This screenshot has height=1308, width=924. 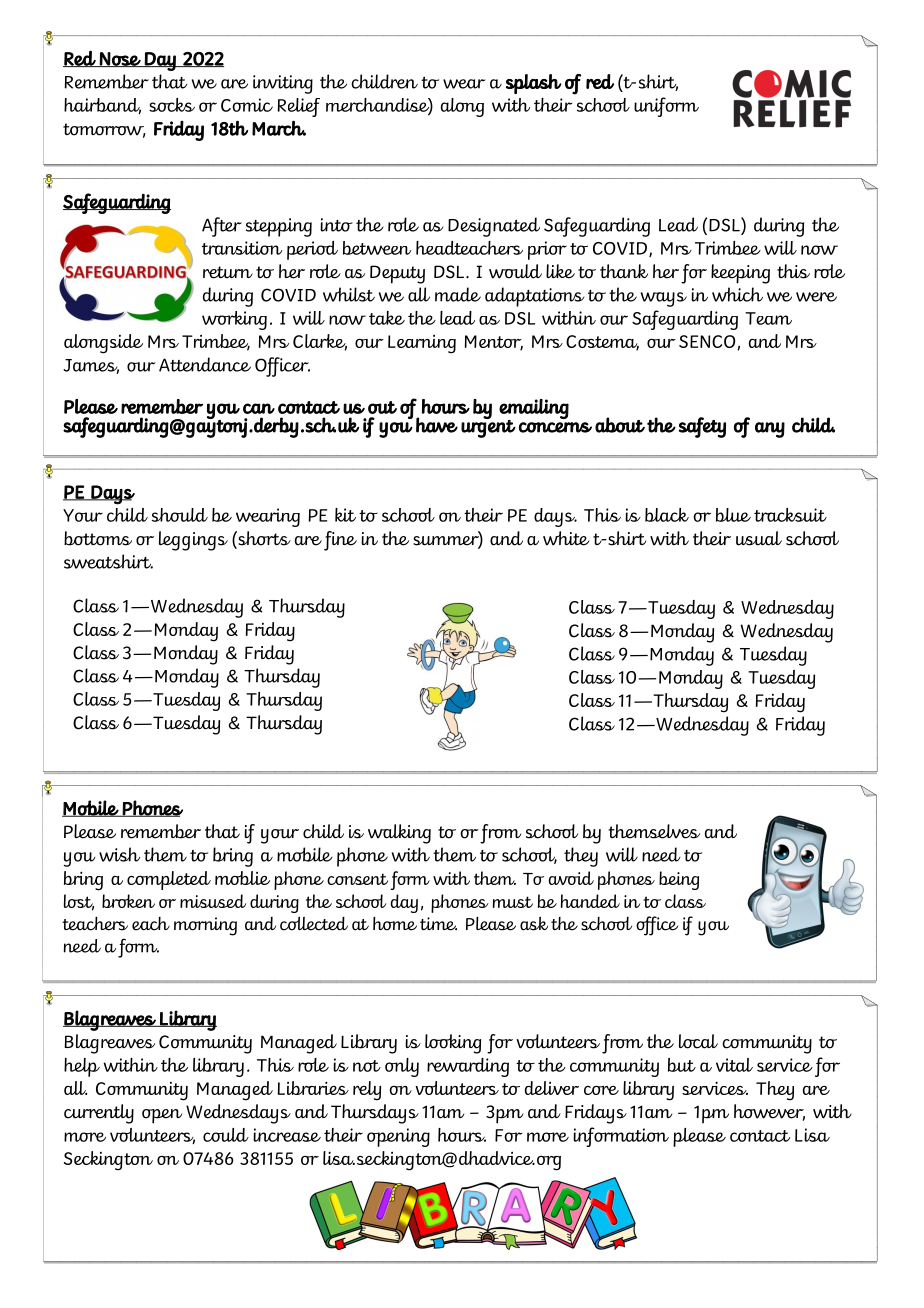 What do you see at coordinates (468, 1067) in the screenshot?
I see `rewarding` at bounding box center [468, 1067].
